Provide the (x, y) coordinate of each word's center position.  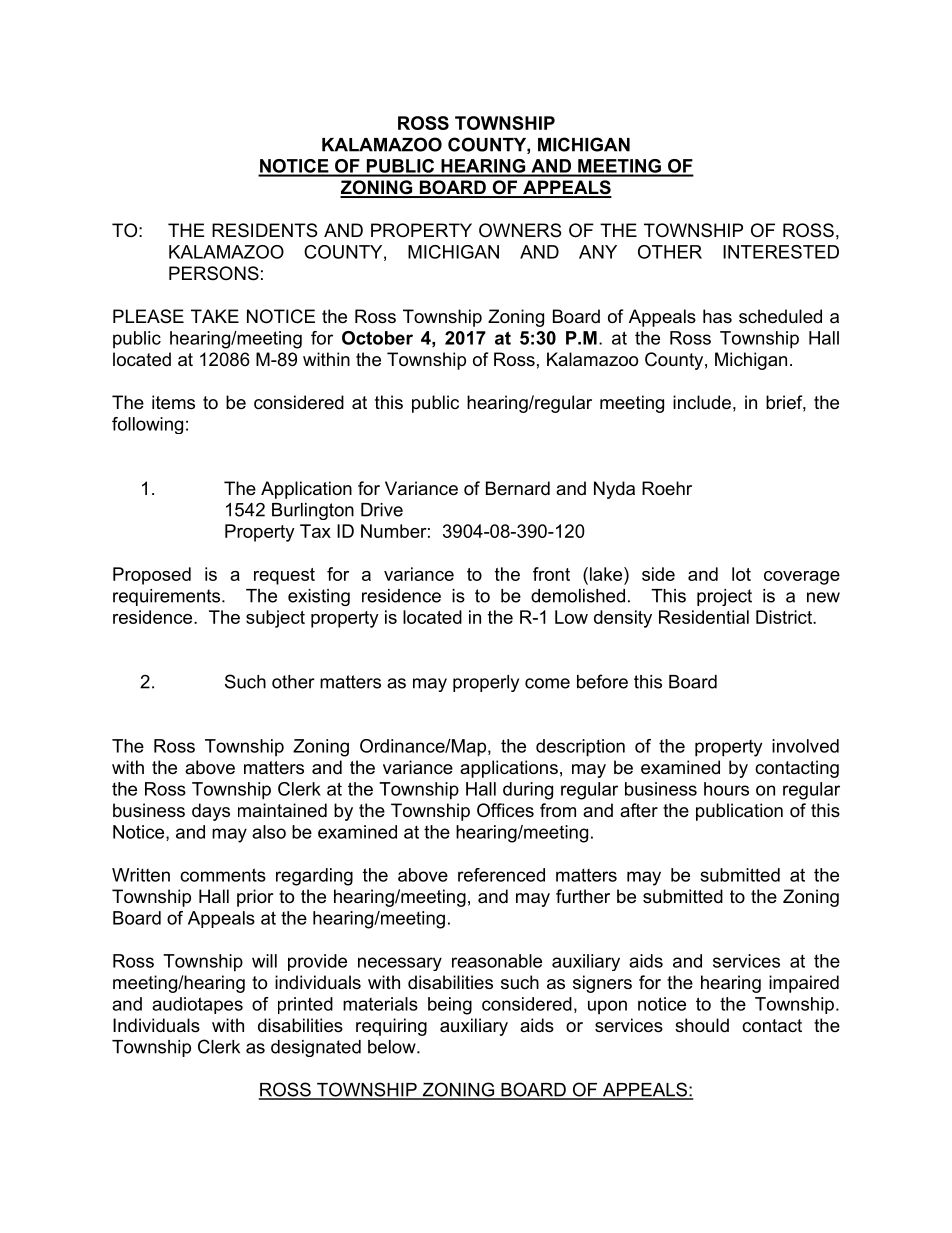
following (147, 425)
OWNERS (520, 230)
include (702, 402)
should (702, 1025)
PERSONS (214, 273)
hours (726, 789)
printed (305, 1005)
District (785, 617)
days (211, 812)
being (450, 1006)
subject (275, 619)
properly (486, 683)
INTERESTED (781, 252)
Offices (505, 810)
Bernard (518, 488)
